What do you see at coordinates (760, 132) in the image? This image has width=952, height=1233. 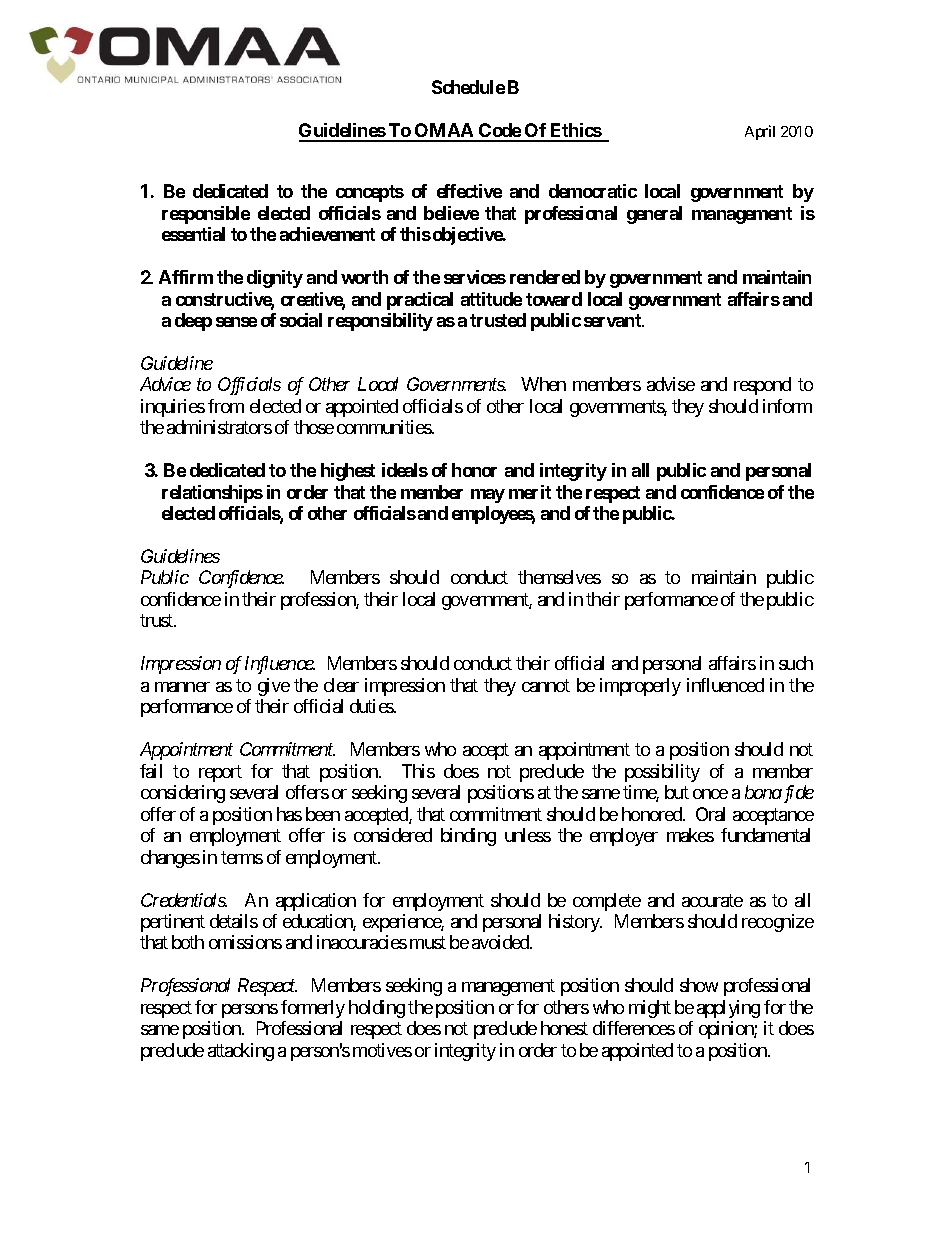 I see `April` at bounding box center [760, 132].
